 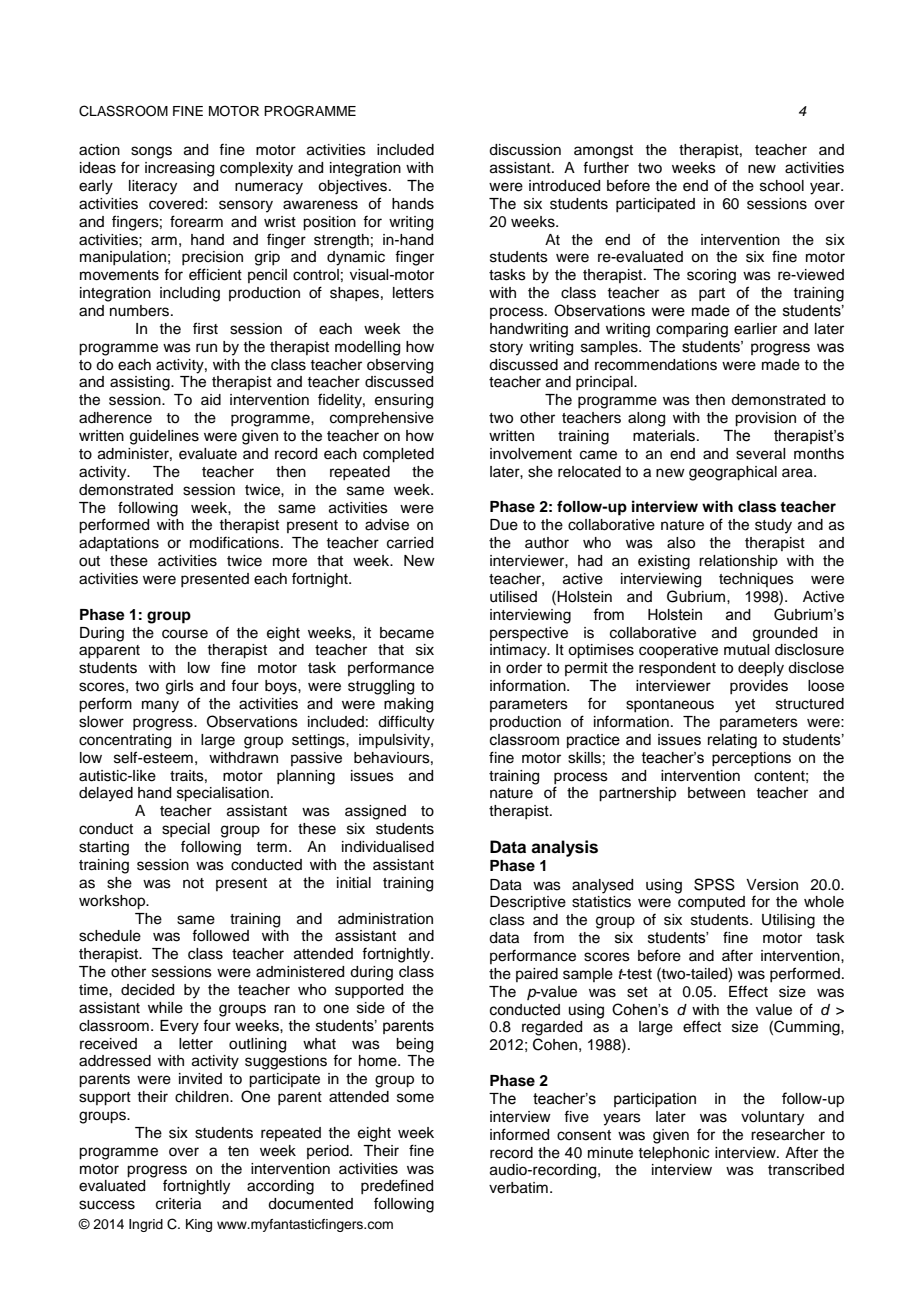 I want to click on school, so click(x=782, y=186).
